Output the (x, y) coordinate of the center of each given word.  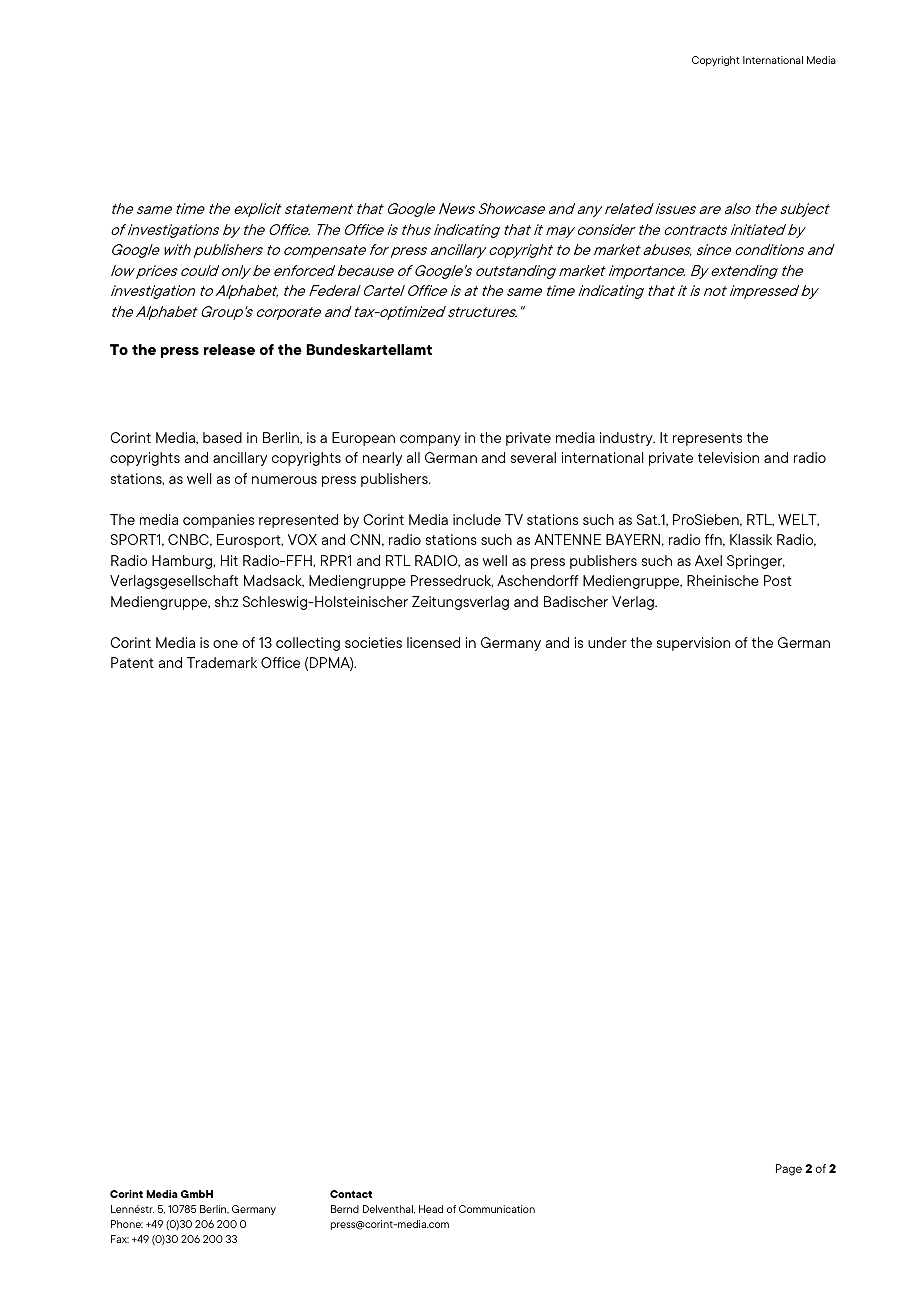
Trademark (222, 662)
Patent (132, 662)
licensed (433, 642)
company (430, 440)
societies (373, 642)
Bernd (345, 1209)
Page (789, 1170)
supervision (693, 644)
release (229, 349)
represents (707, 439)
